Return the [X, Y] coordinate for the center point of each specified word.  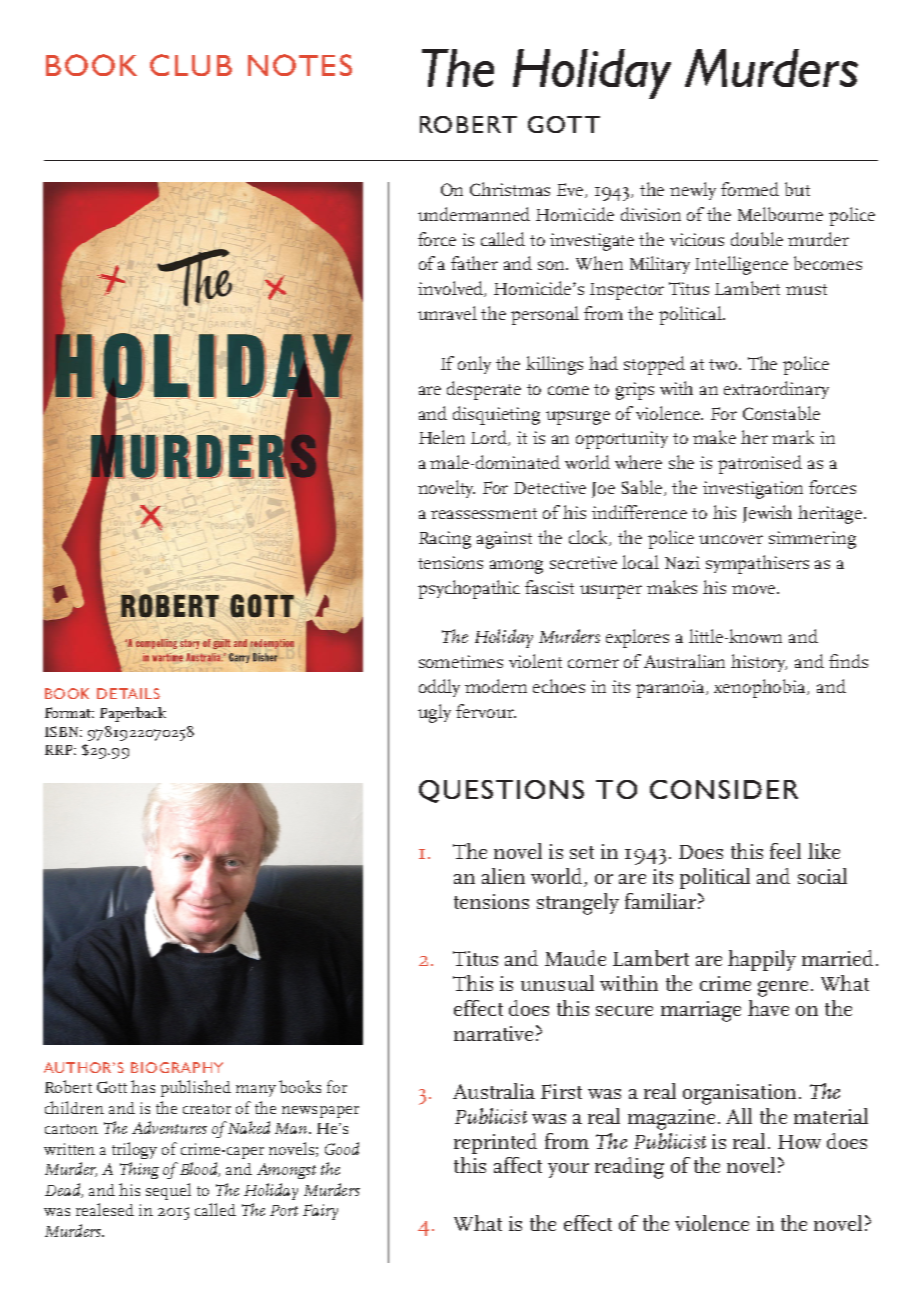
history [759, 663]
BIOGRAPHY [177, 1067]
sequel [168, 1191]
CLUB [191, 65]
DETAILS [128, 693]
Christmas [510, 189]
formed [750, 189]
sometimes [461, 661]
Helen [442, 437]
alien [503, 876]
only [474, 365]
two [724, 364]
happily [762, 960]
